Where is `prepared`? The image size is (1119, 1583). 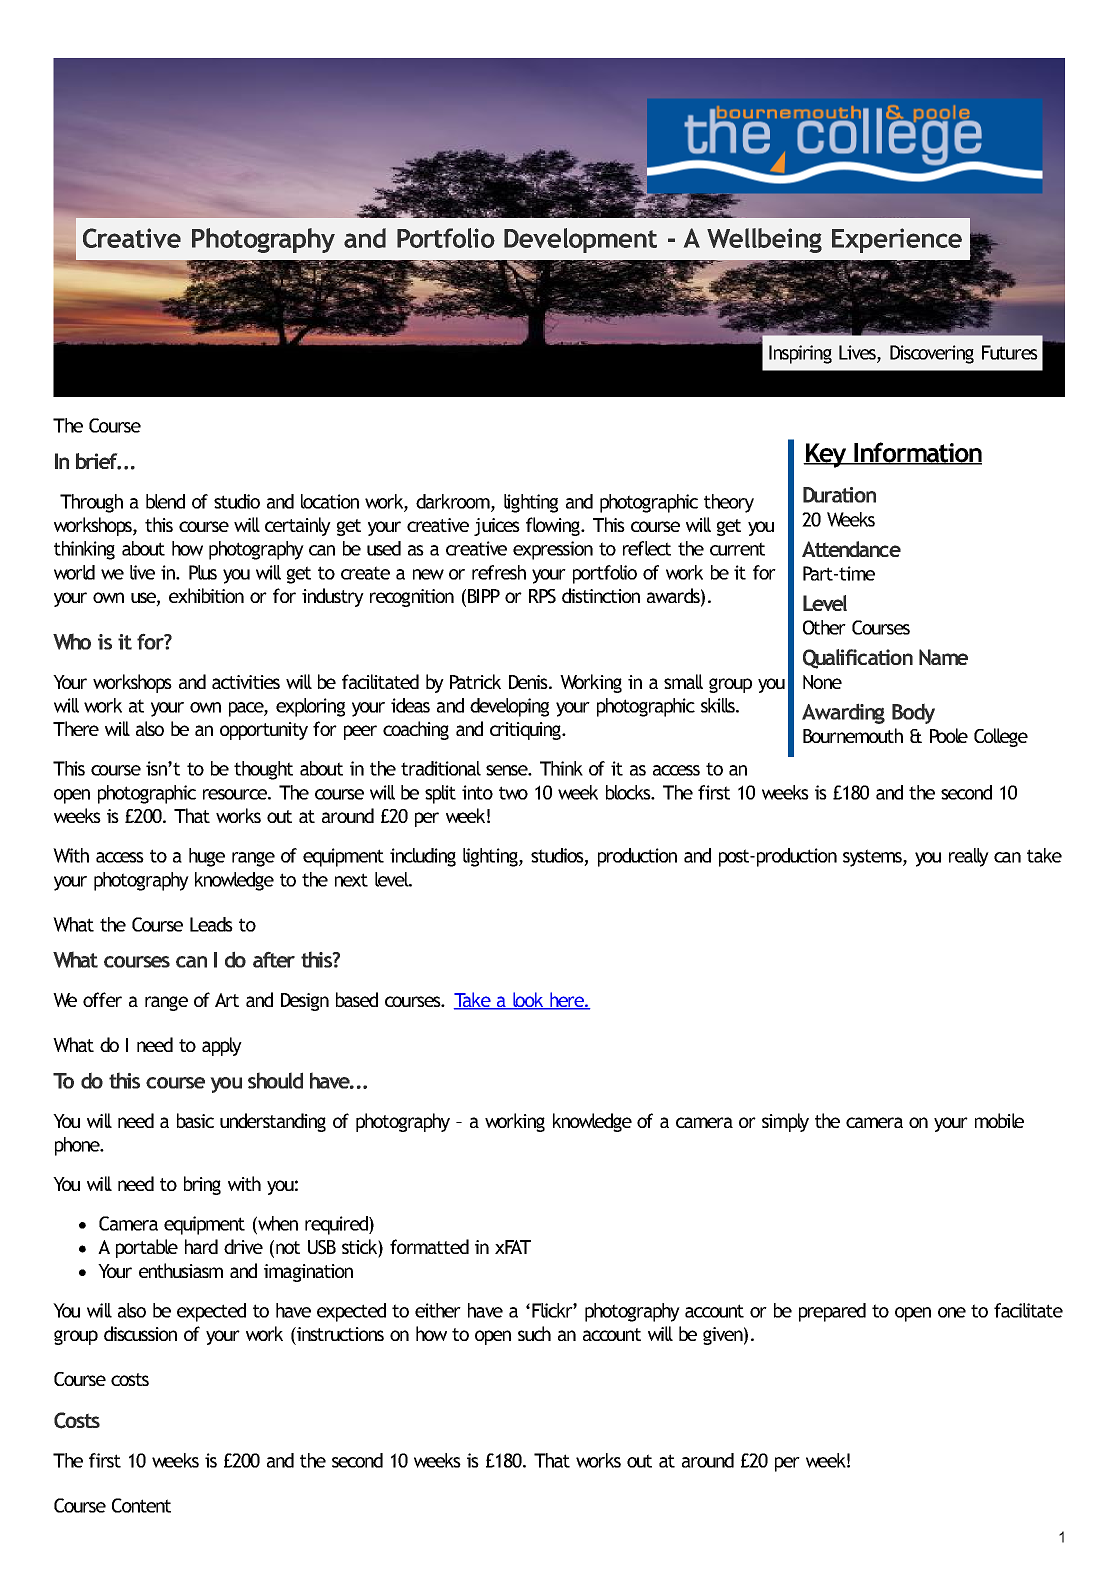 prepared is located at coordinates (832, 1312).
